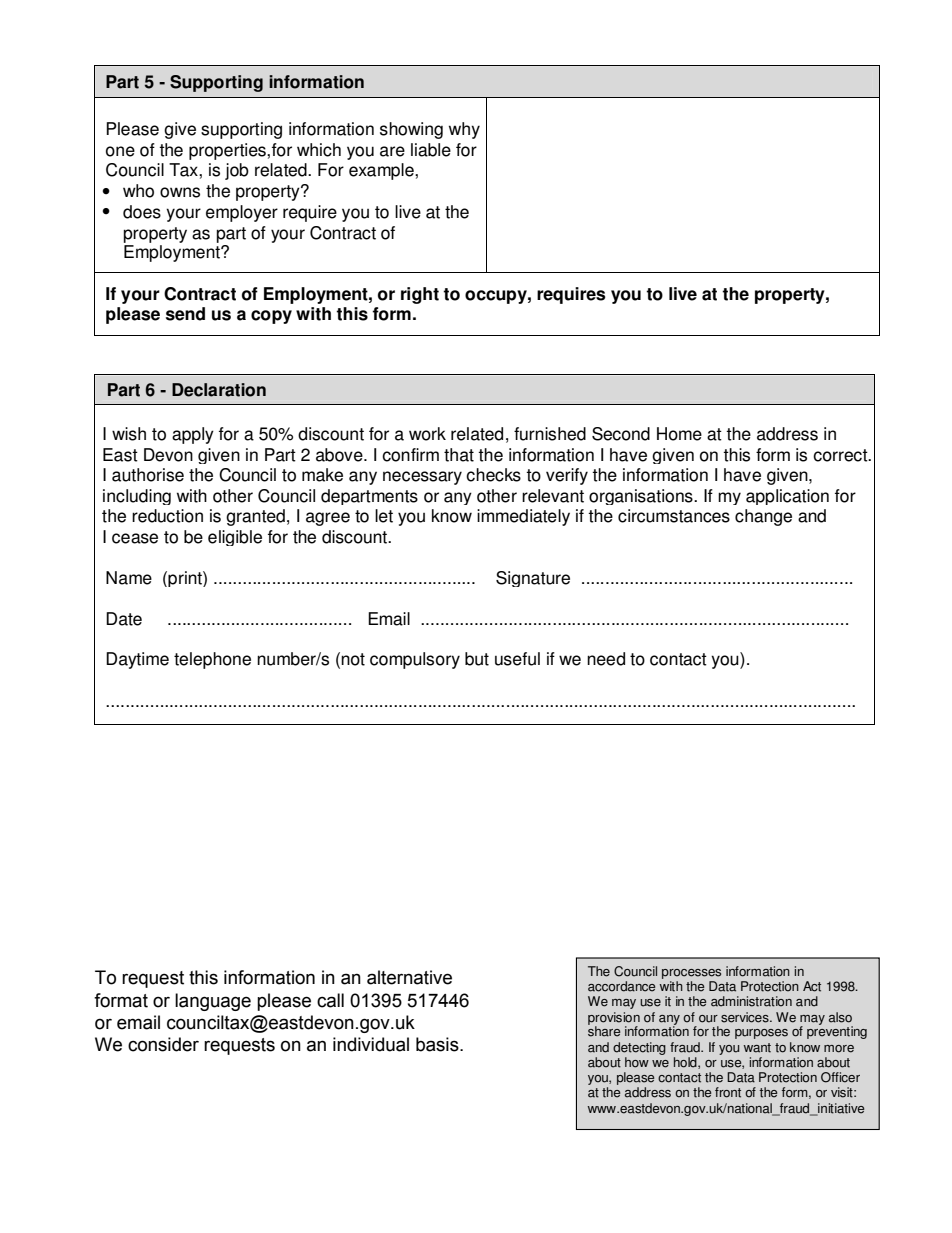  What do you see at coordinates (464, 130) in the screenshot?
I see `why` at bounding box center [464, 130].
